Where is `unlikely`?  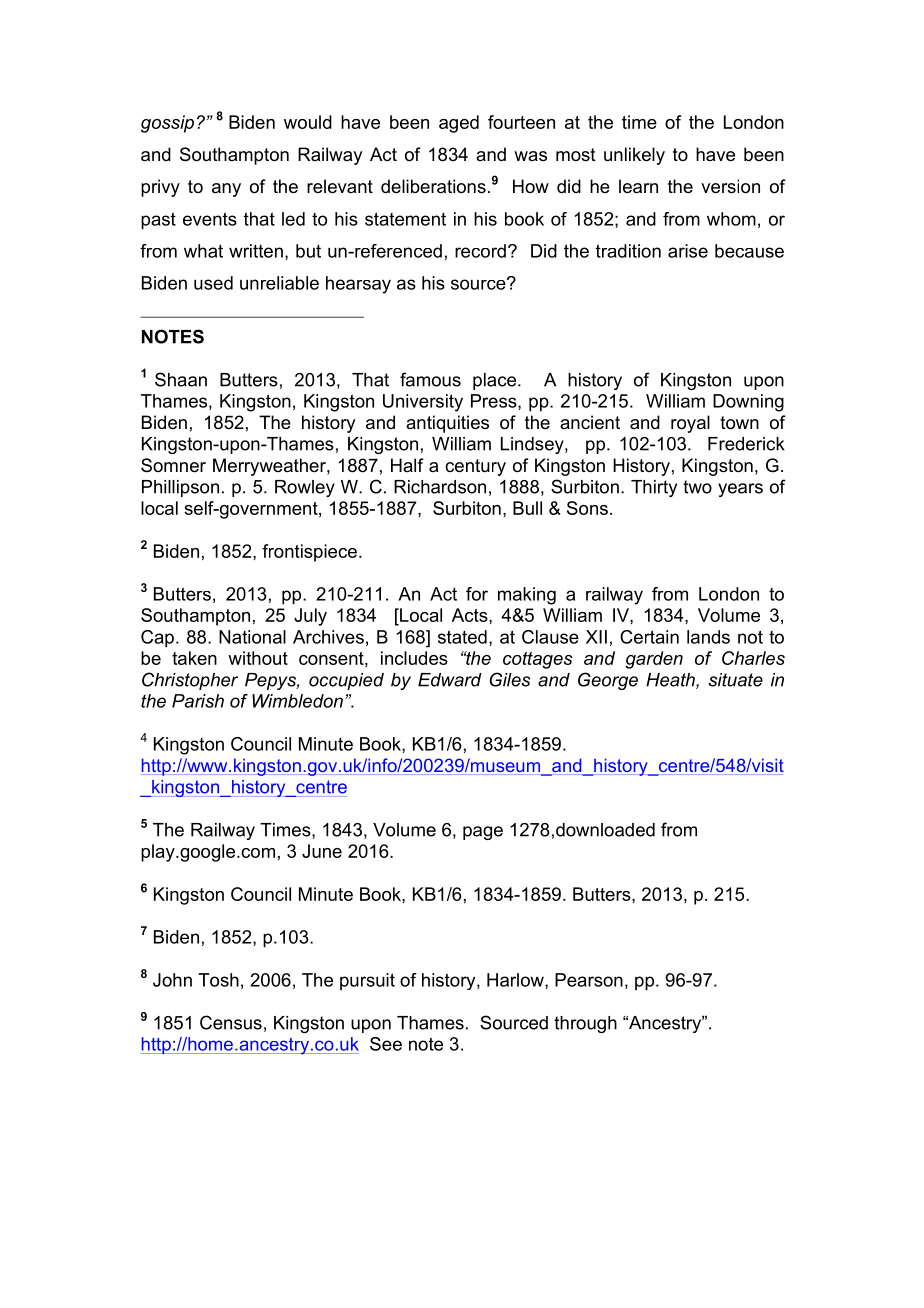
unlikely is located at coordinates (634, 156).
